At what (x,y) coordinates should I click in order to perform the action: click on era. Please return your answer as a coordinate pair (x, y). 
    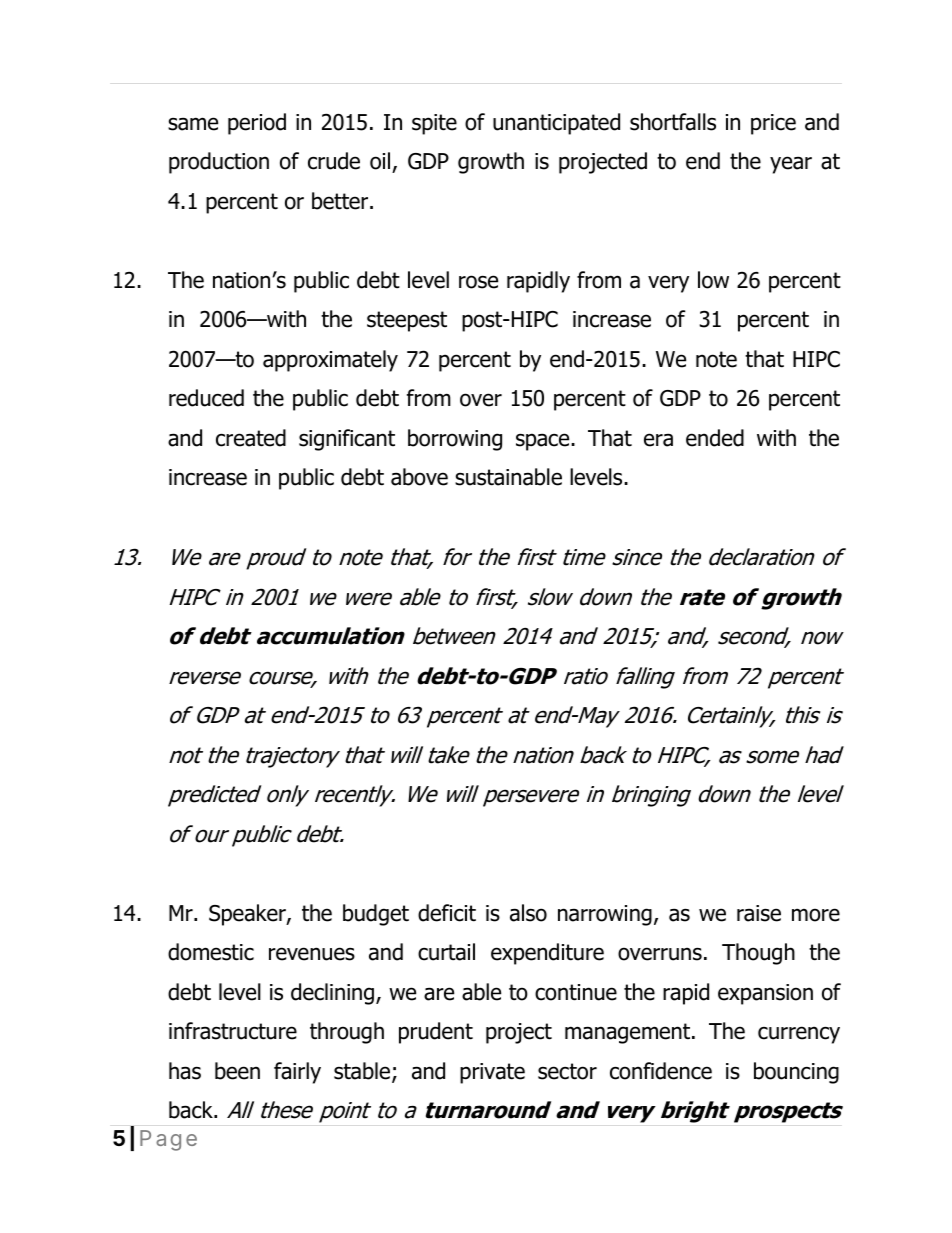
    Looking at the image, I should click on (658, 440).
